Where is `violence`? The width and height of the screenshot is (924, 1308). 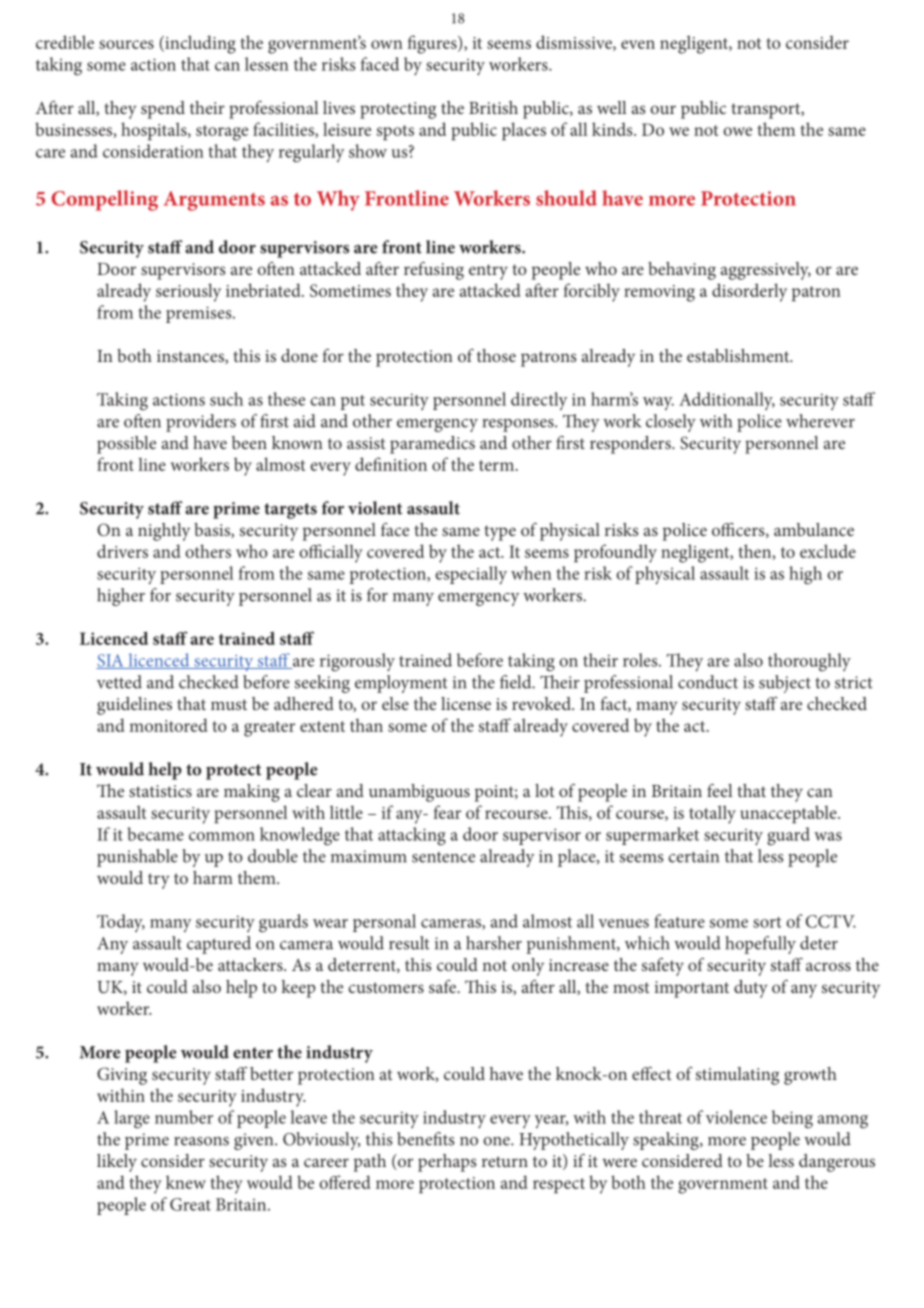
violence is located at coordinates (736, 1117).
